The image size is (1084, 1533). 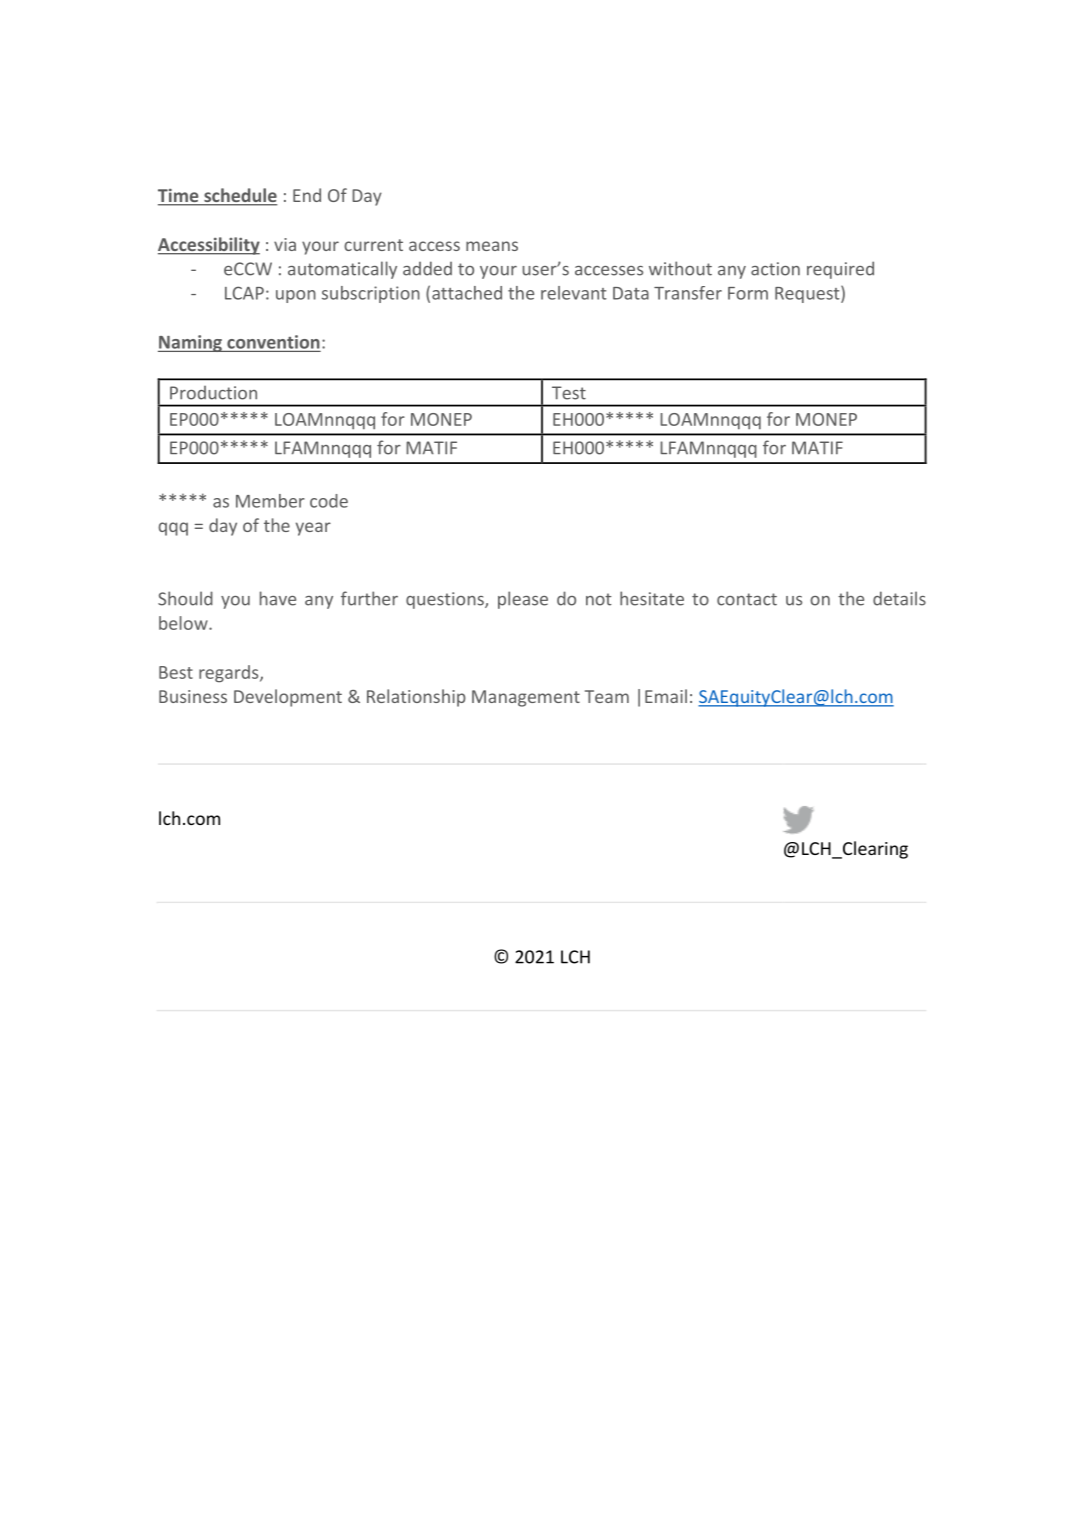 What do you see at coordinates (569, 393) in the screenshot?
I see `Test` at bounding box center [569, 393].
